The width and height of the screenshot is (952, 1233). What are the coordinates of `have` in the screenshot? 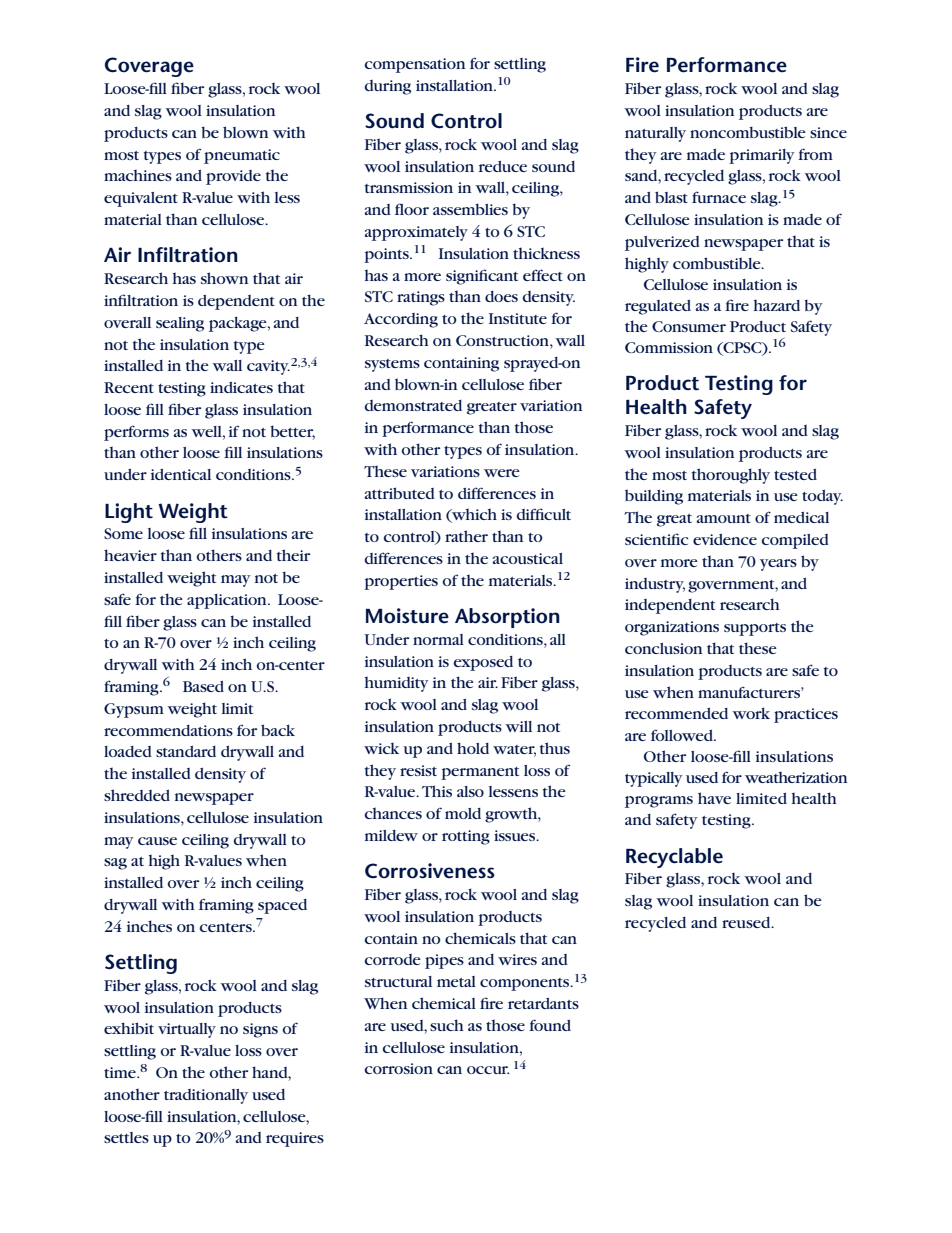 It's located at (714, 798).
